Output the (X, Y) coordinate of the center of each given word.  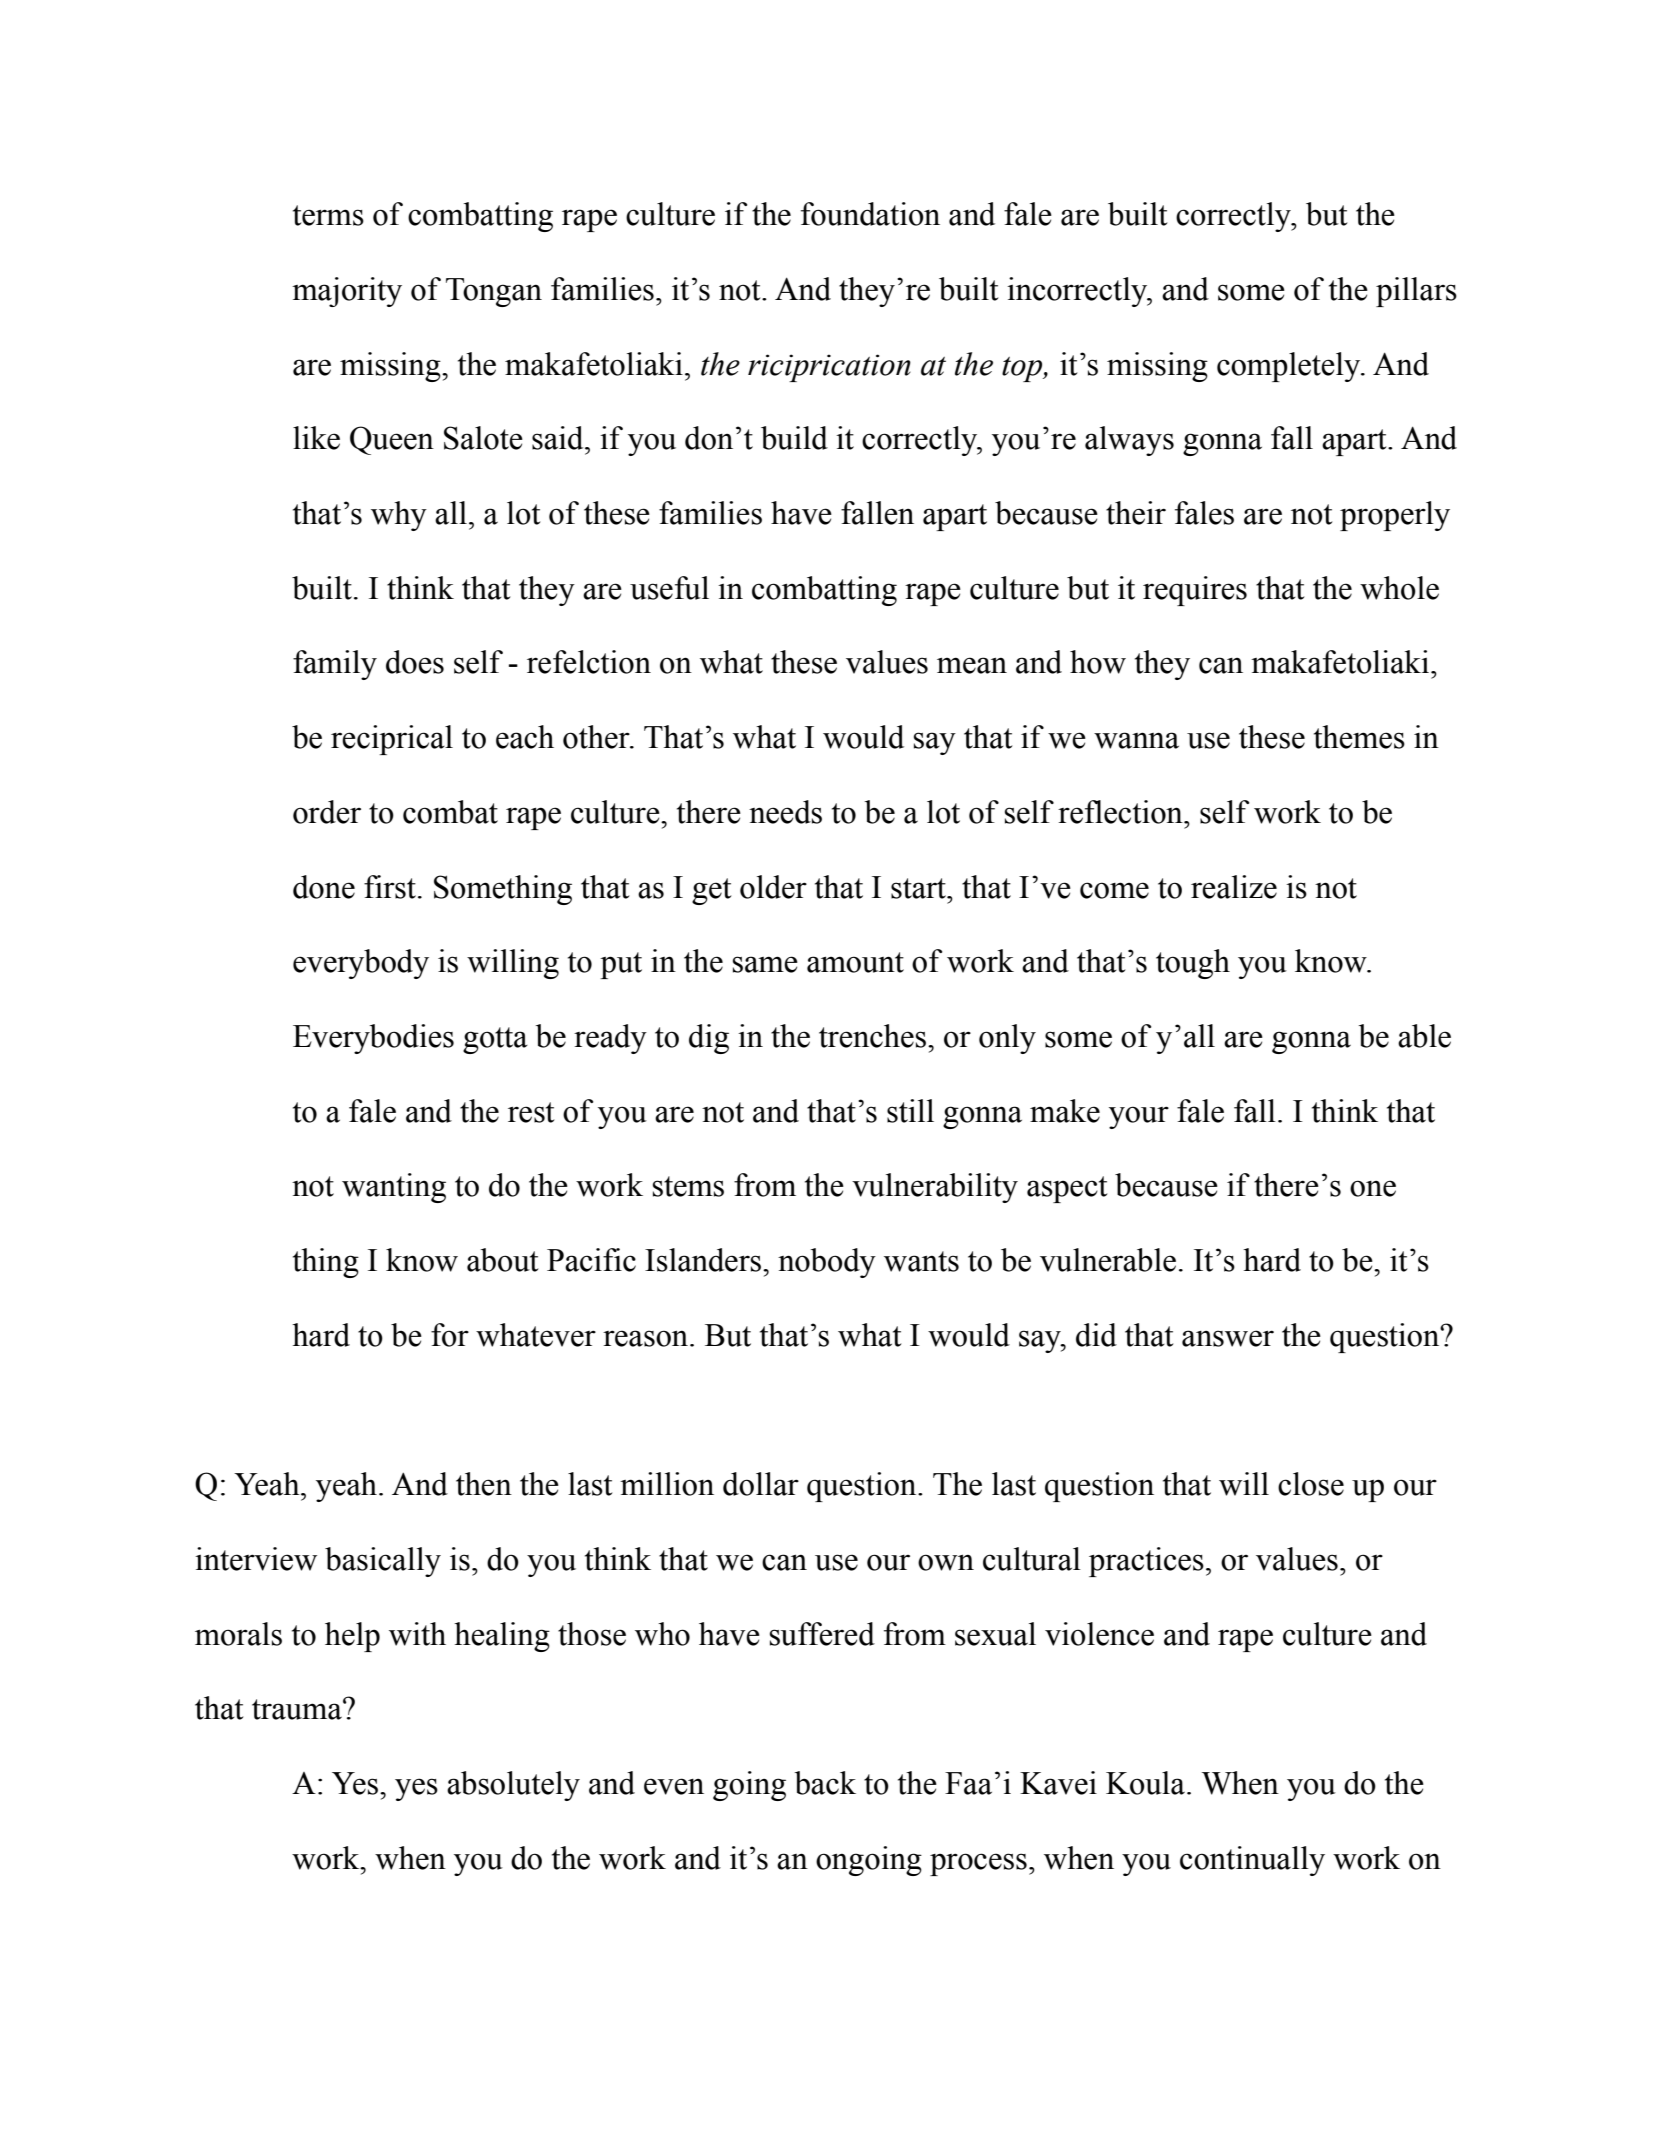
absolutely (513, 1786)
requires (1195, 591)
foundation (870, 214)
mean (972, 665)
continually (1252, 1861)
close (1311, 1484)
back (825, 1783)
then (484, 1484)
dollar (761, 1484)
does (415, 662)
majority (347, 292)
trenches (872, 1036)
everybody (361, 964)
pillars (1416, 292)
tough (1193, 964)
